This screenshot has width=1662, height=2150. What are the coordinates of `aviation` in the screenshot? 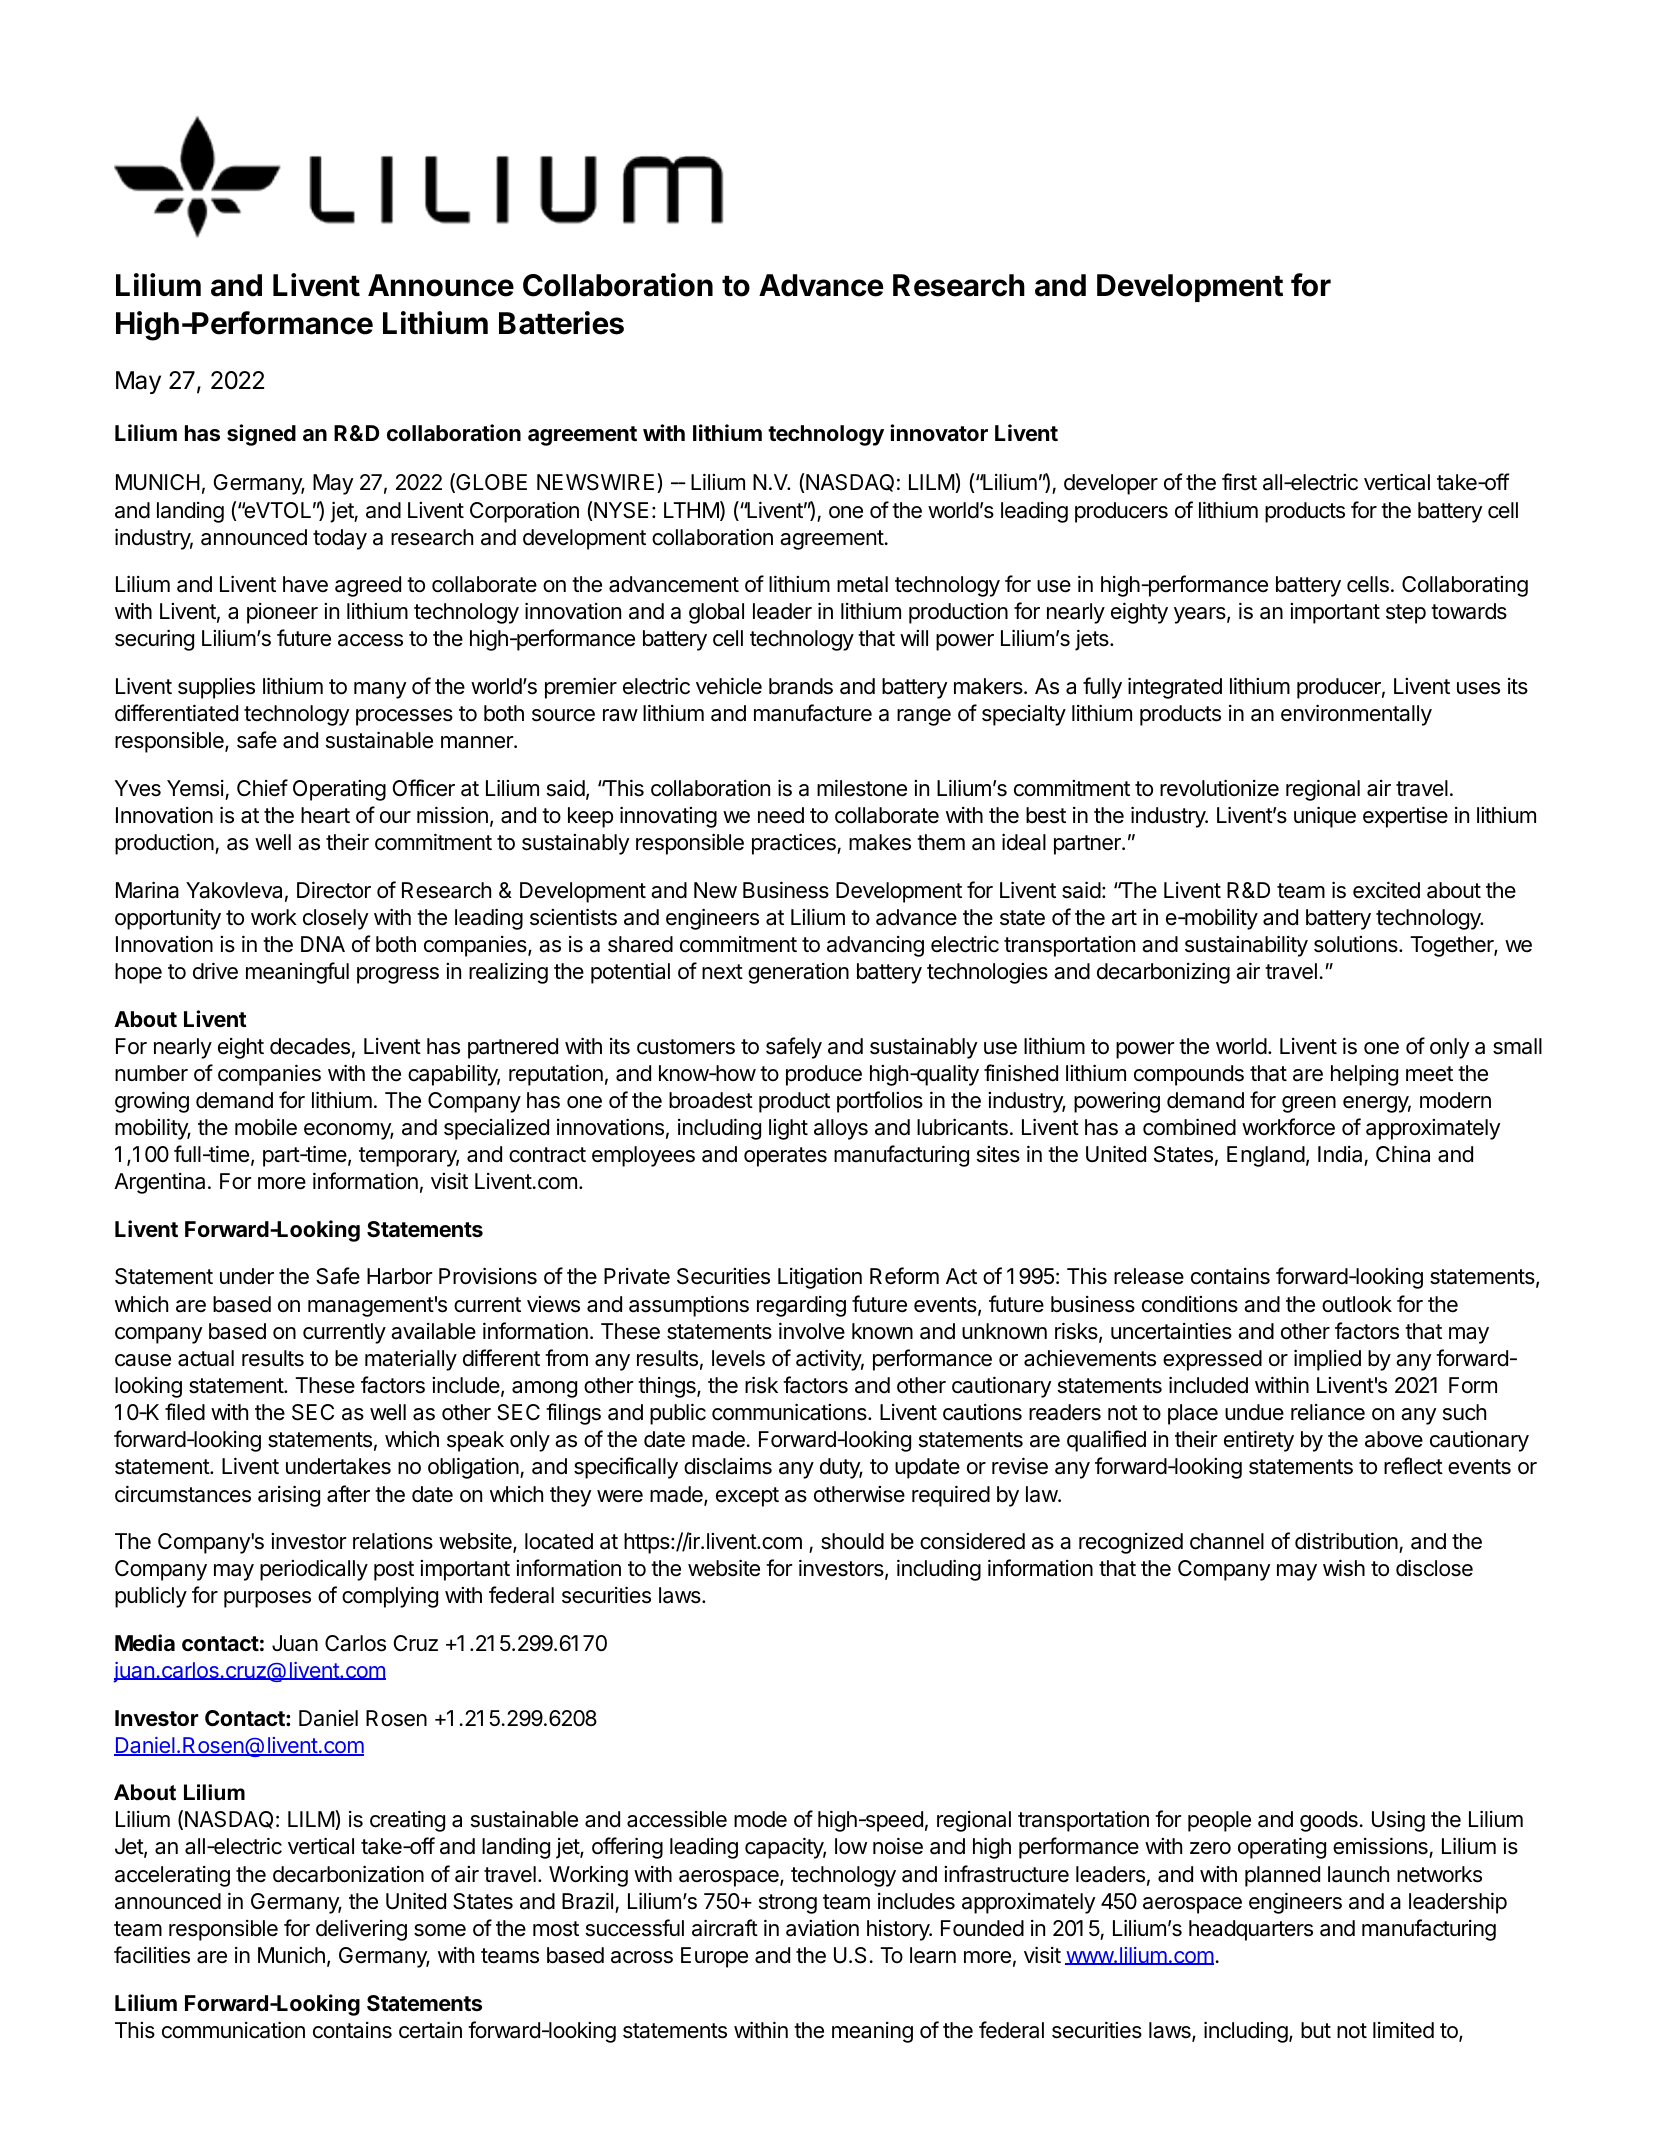 It's located at (822, 1928).
